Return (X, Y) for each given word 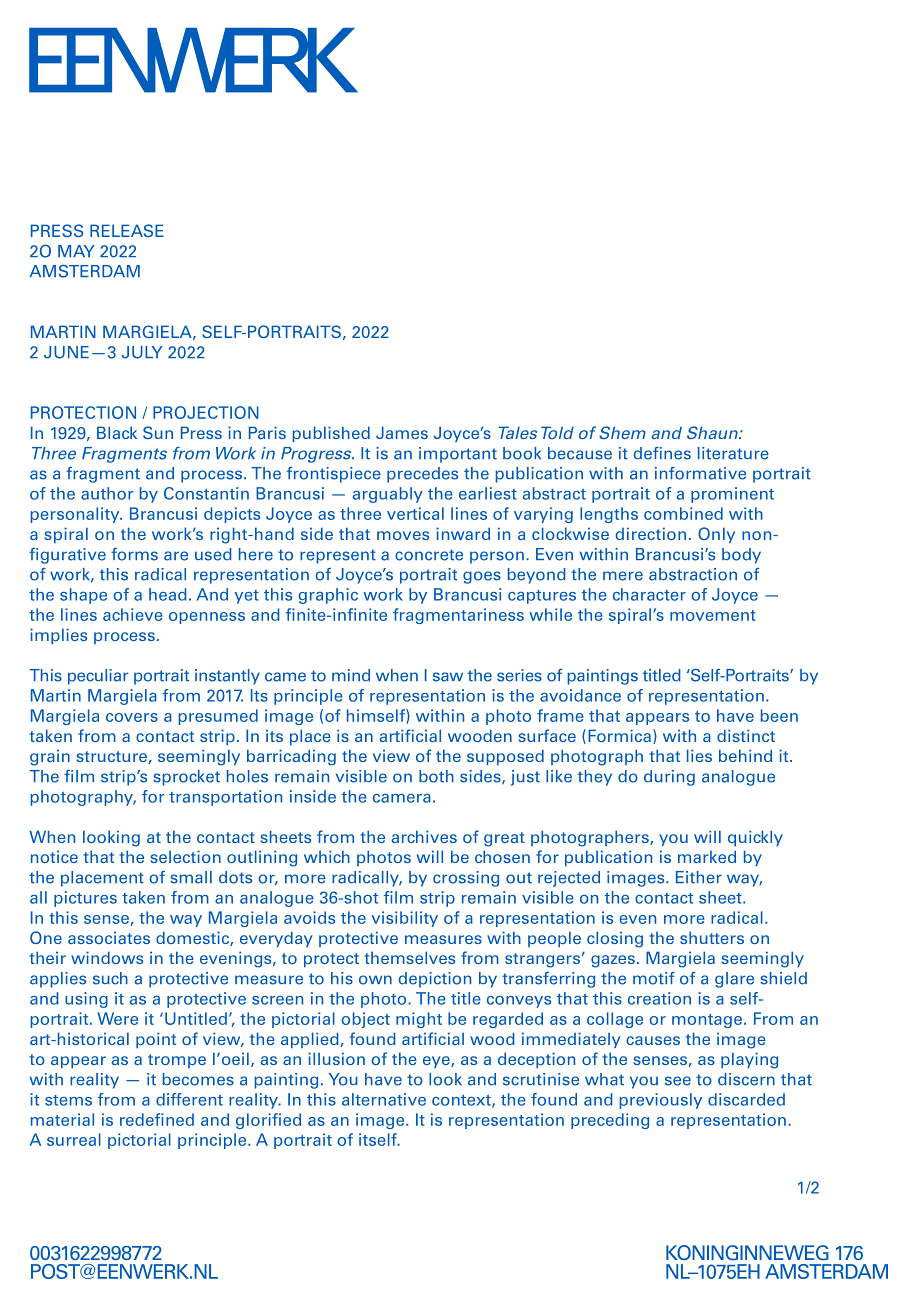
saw (448, 677)
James (402, 432)
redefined (157, 1119)
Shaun (713, 432)
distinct (746, 735)
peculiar (98, 677)
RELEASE (127, 230)
